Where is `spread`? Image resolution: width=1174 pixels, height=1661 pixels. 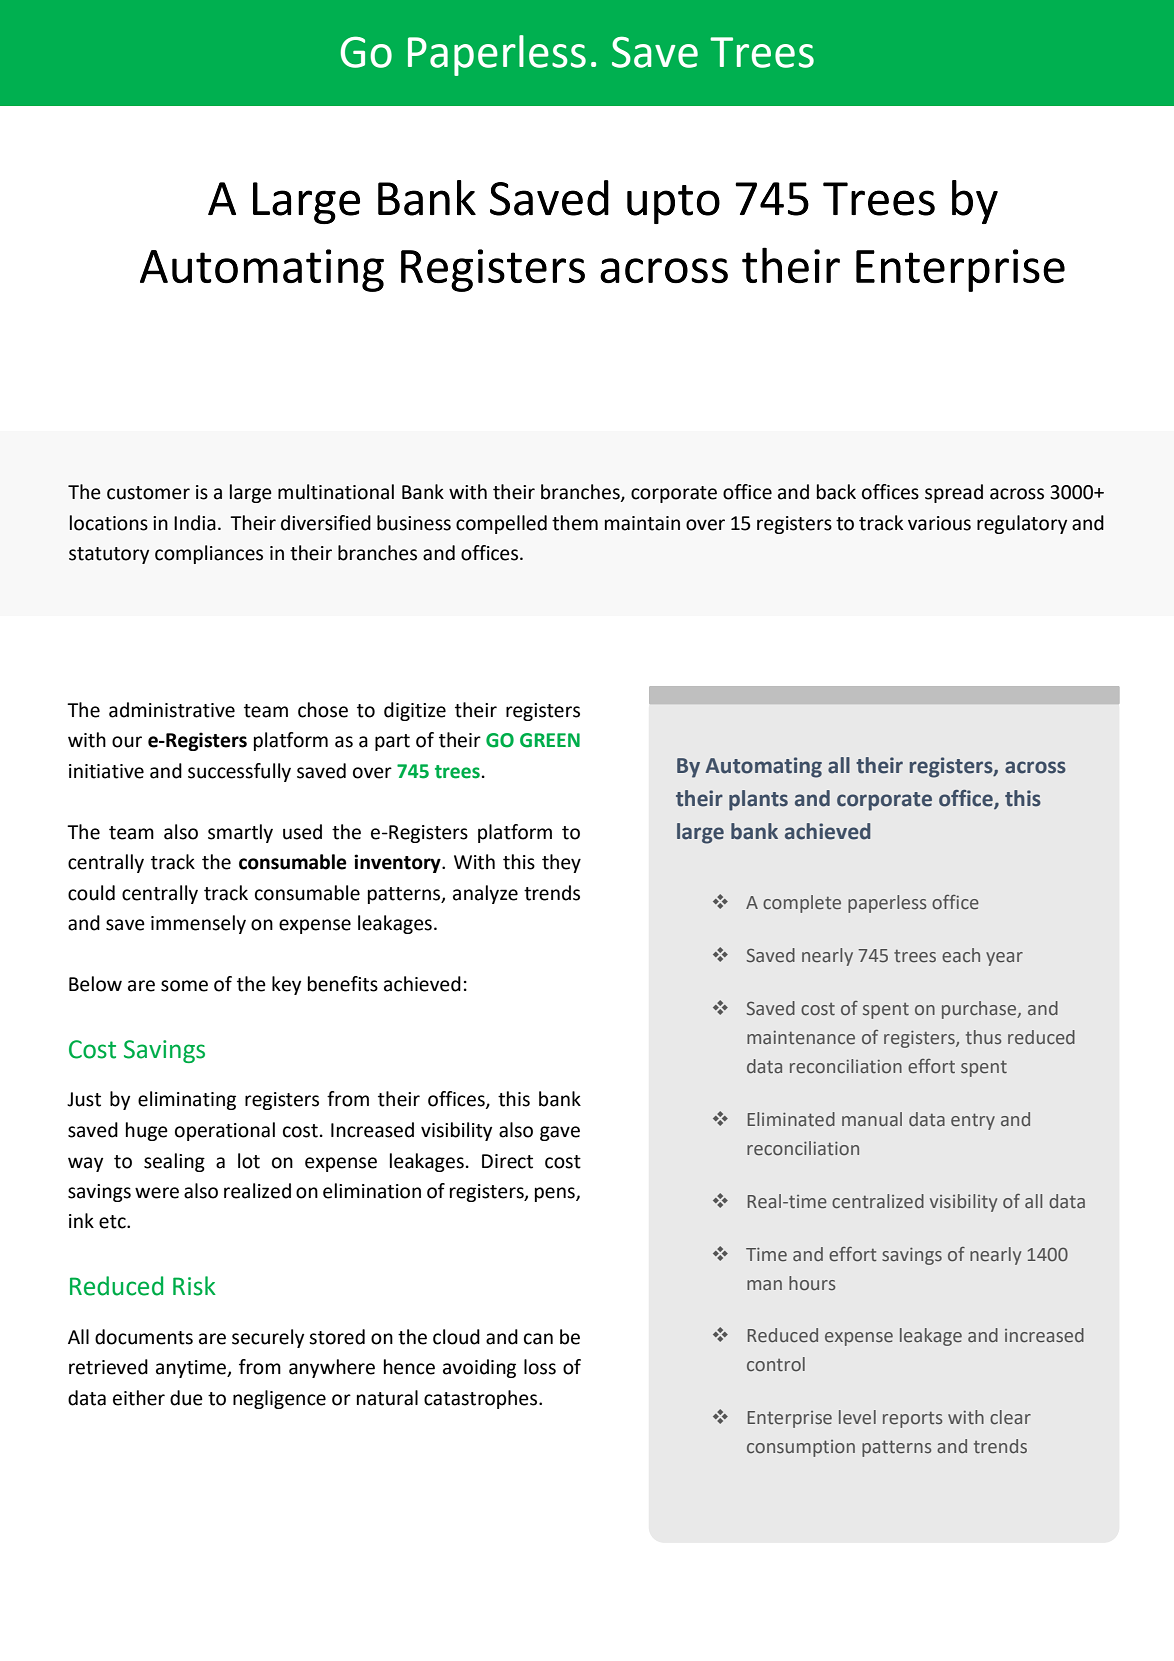
spread is located at coordinates (954, 493).
